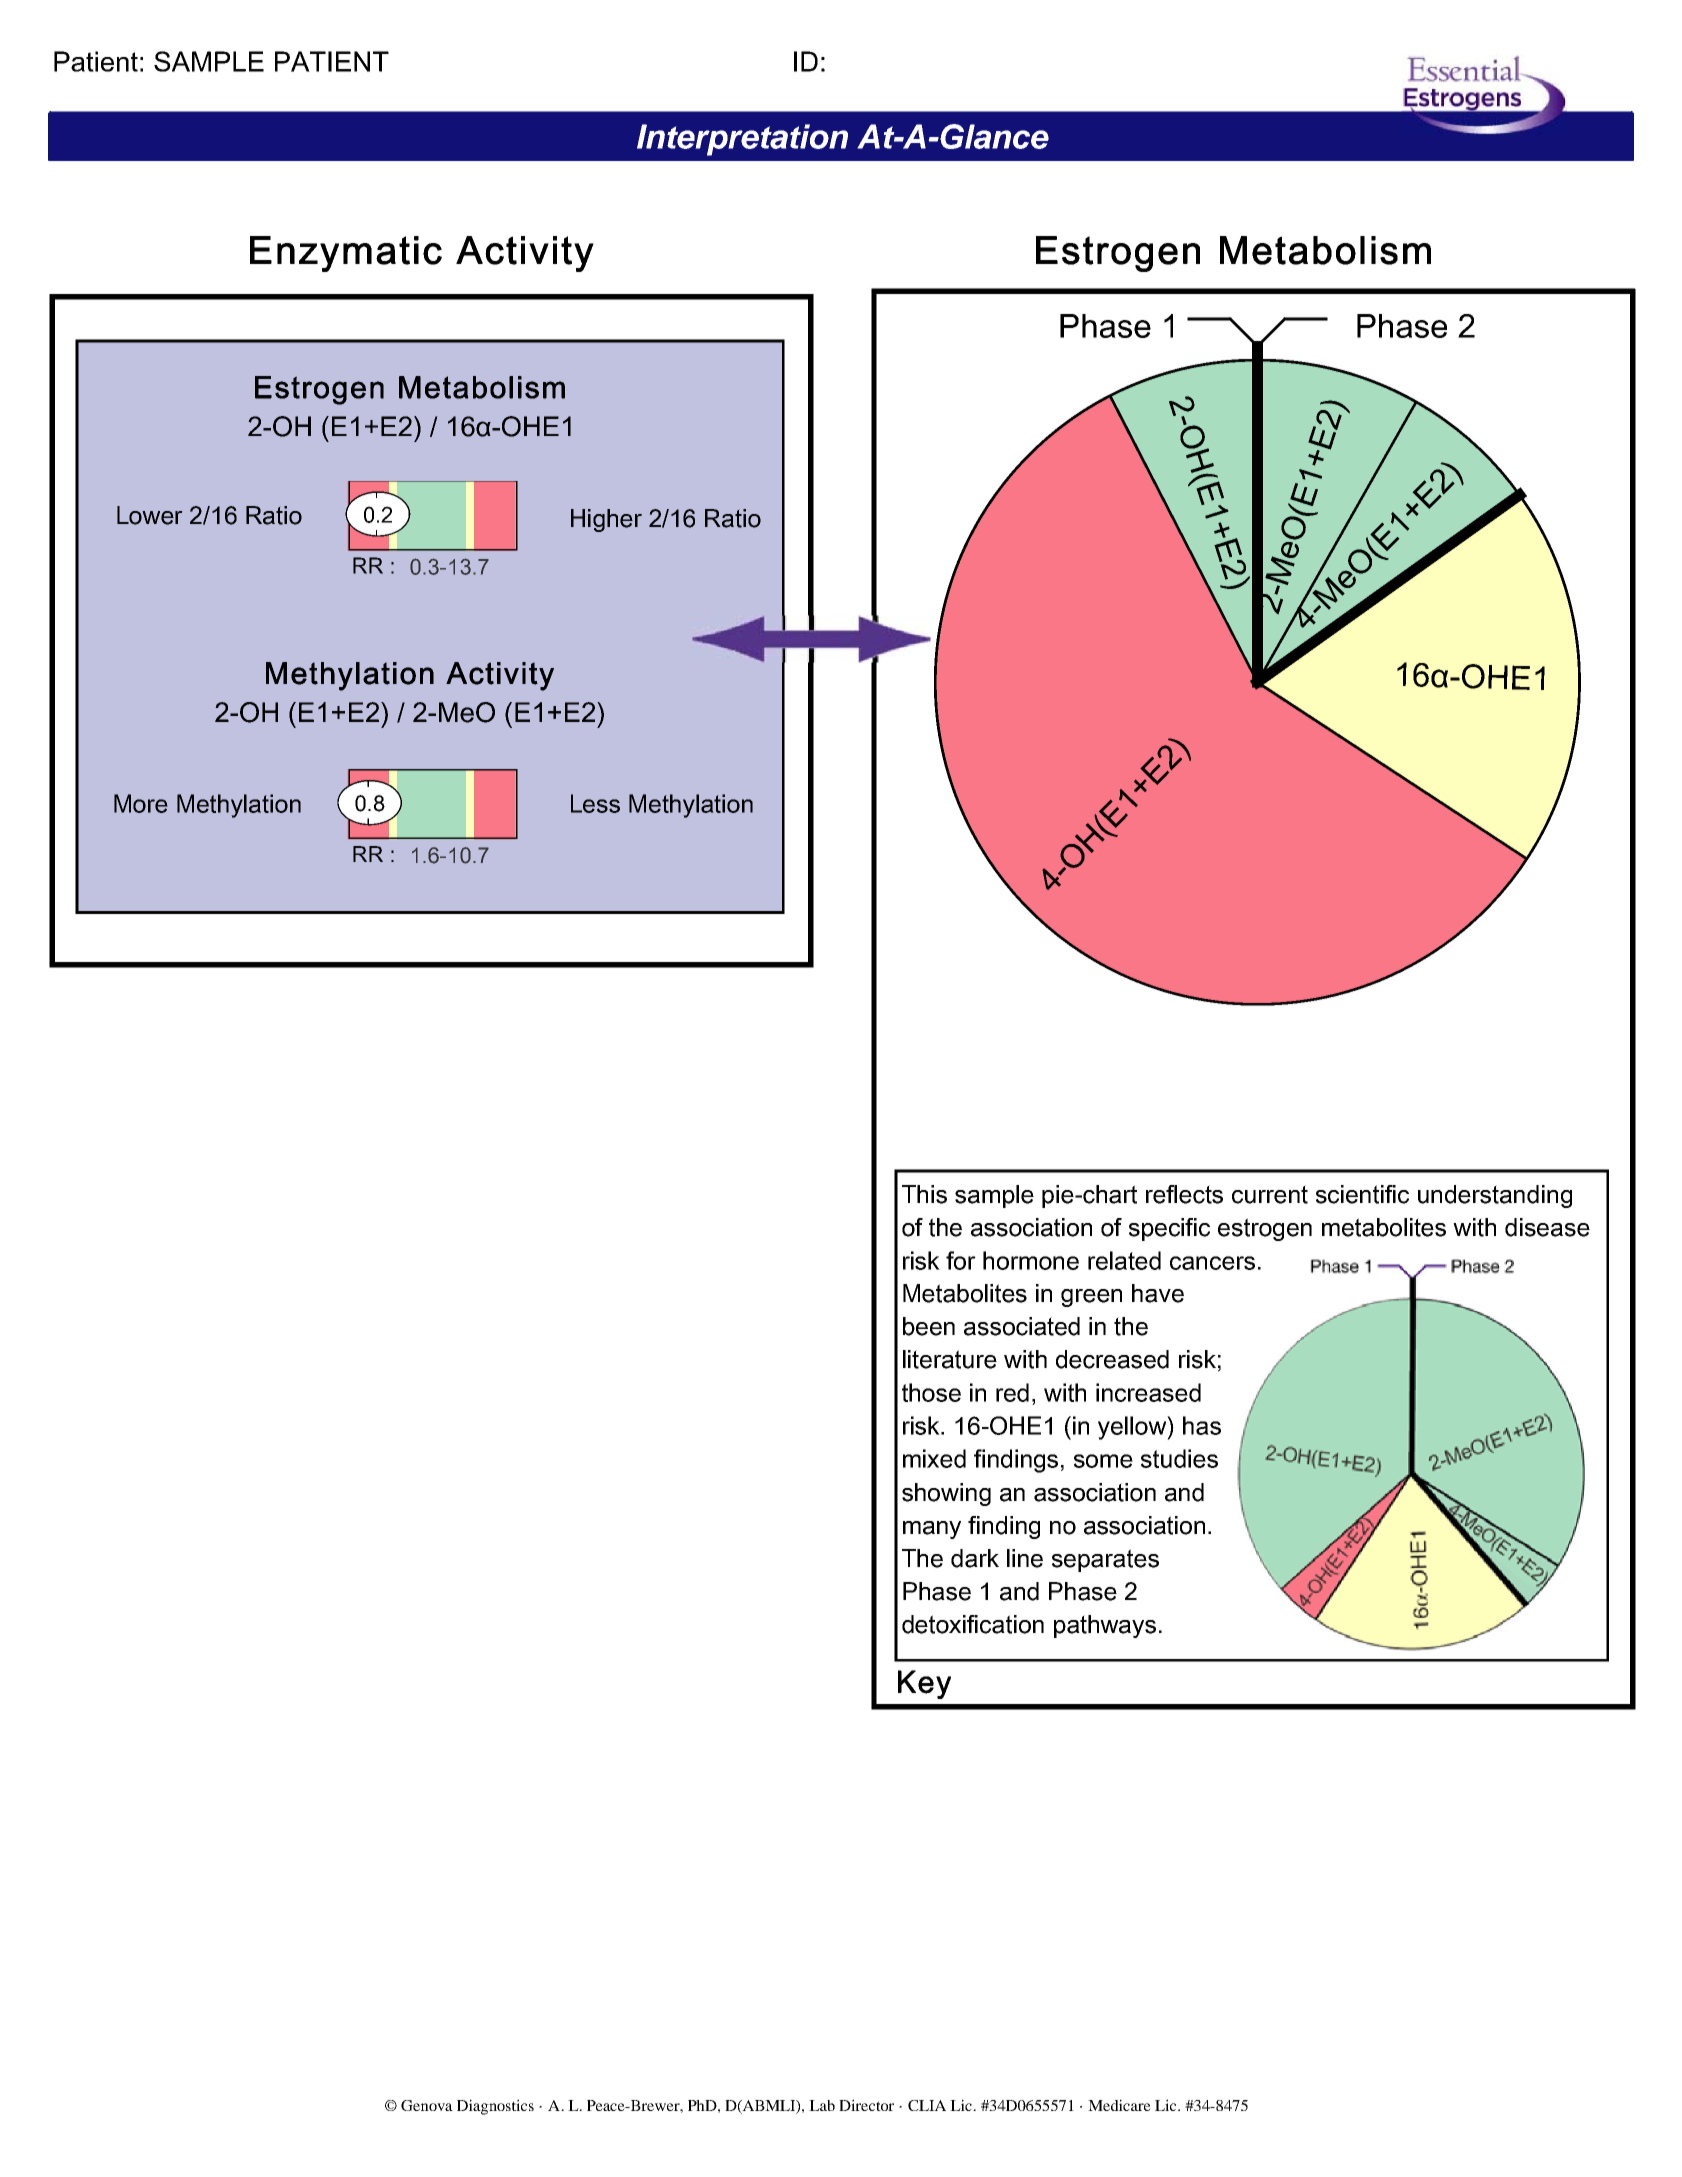 This document has height=2177, width=1682. I want to click on pathways, so click(1105, 1626).
